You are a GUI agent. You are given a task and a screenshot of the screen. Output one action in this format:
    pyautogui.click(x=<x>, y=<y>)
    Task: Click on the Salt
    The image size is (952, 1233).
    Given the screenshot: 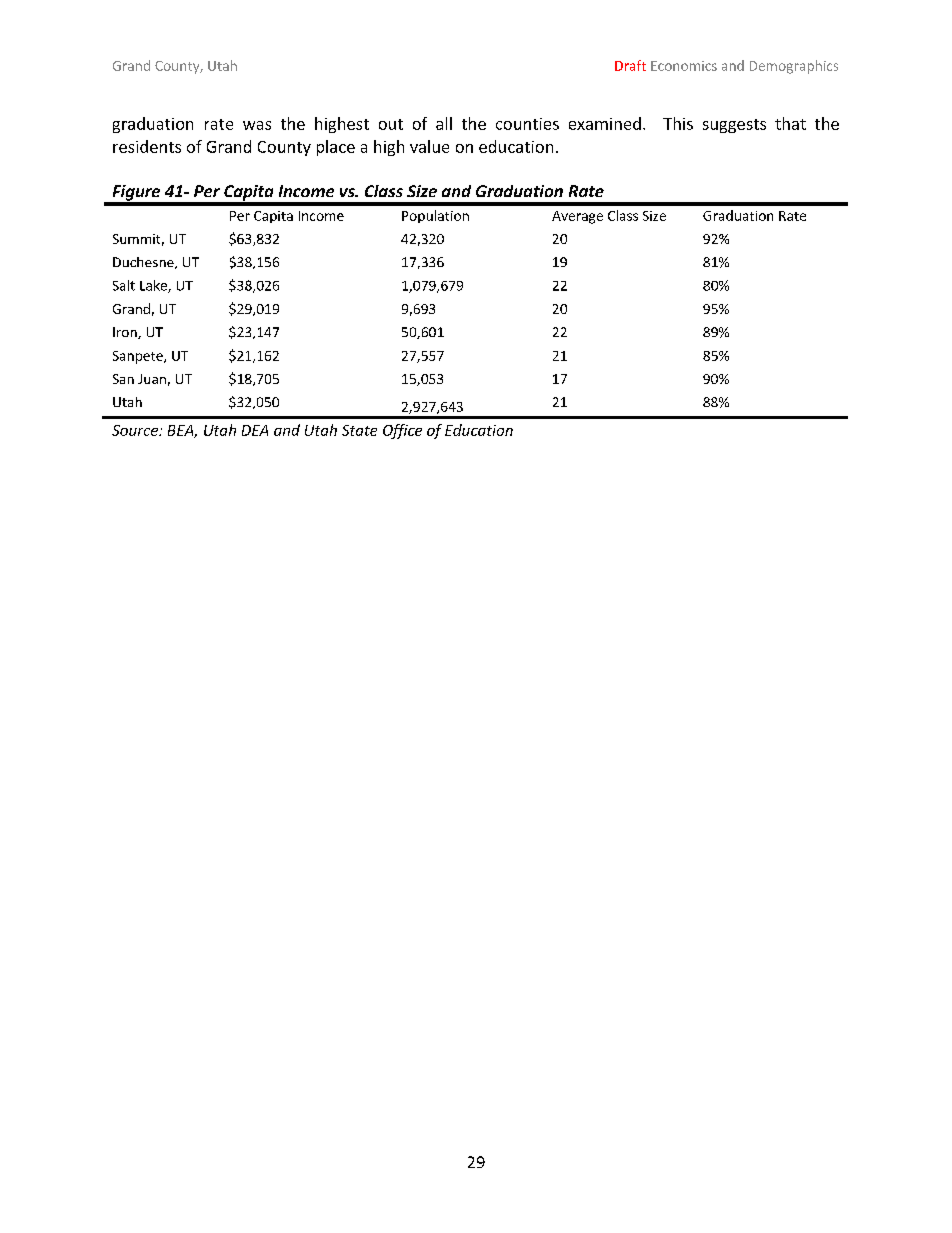 What is the action you would take?
    pyautogui.click(x=124, y=285)
